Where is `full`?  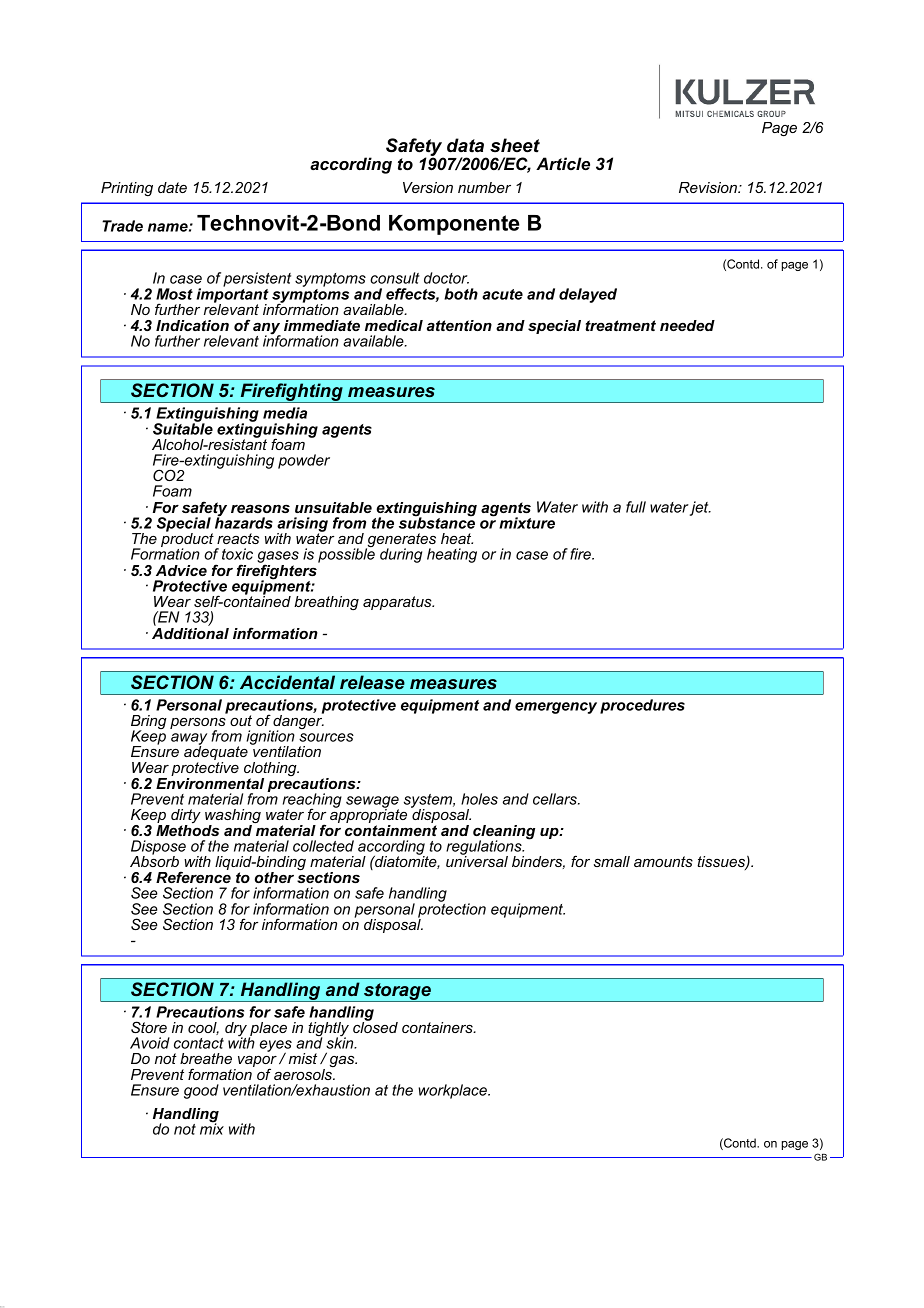
full is located at coordinates (636, 507).
